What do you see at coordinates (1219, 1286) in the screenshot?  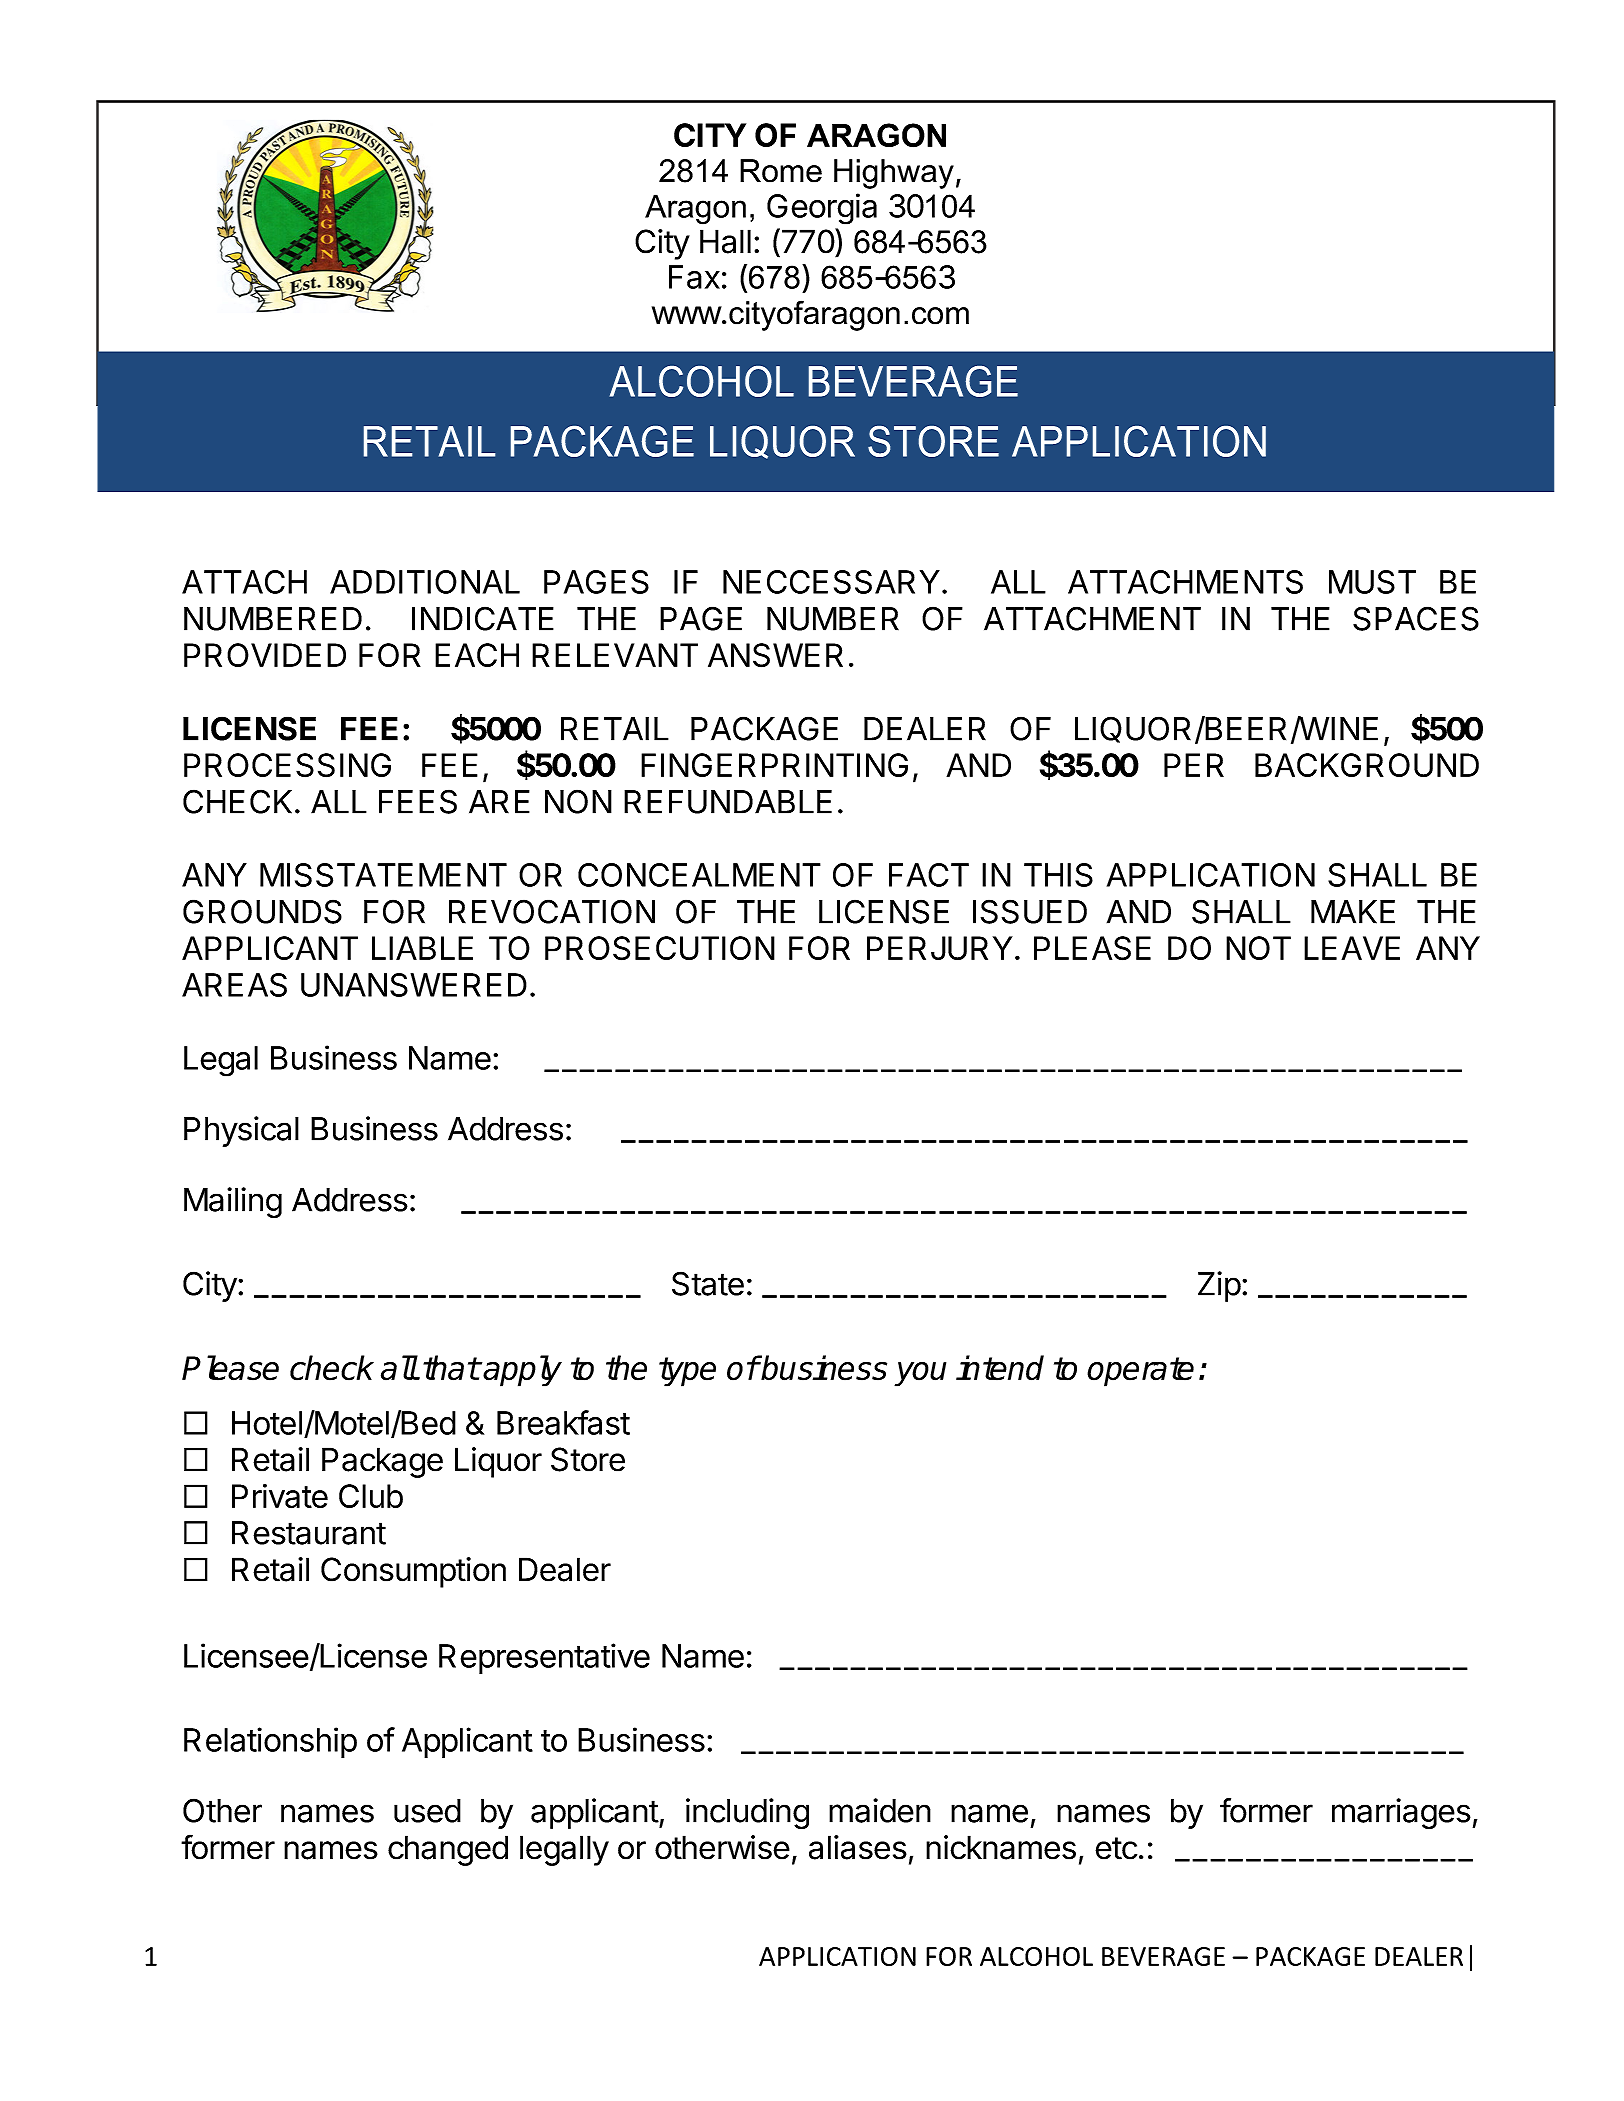 I see `Zip` at bounding box center [1219, 1286].
